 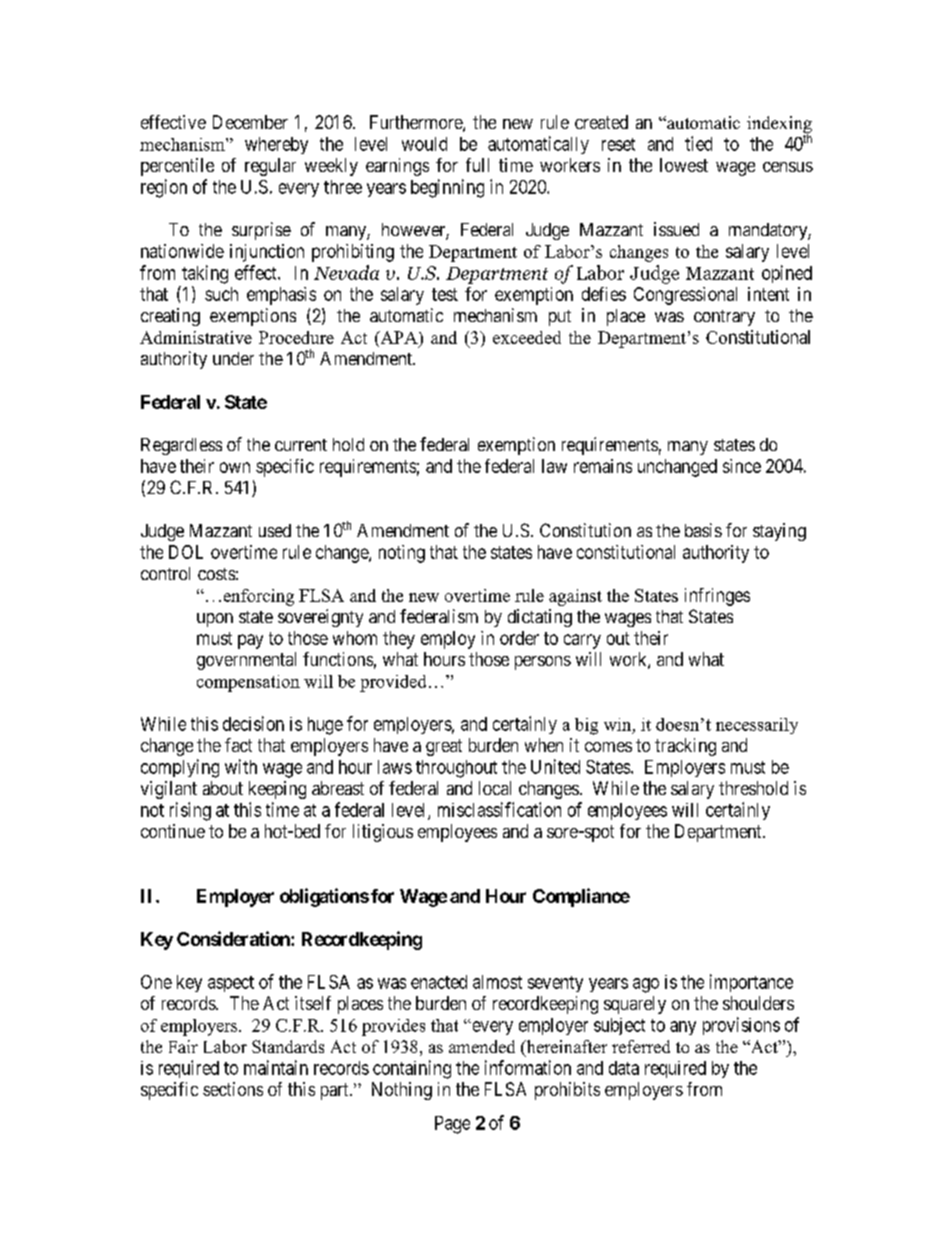 What do you see at coordinates (581, 897) in the image?
I see `Compliance` at bounding box center [581, 897].
